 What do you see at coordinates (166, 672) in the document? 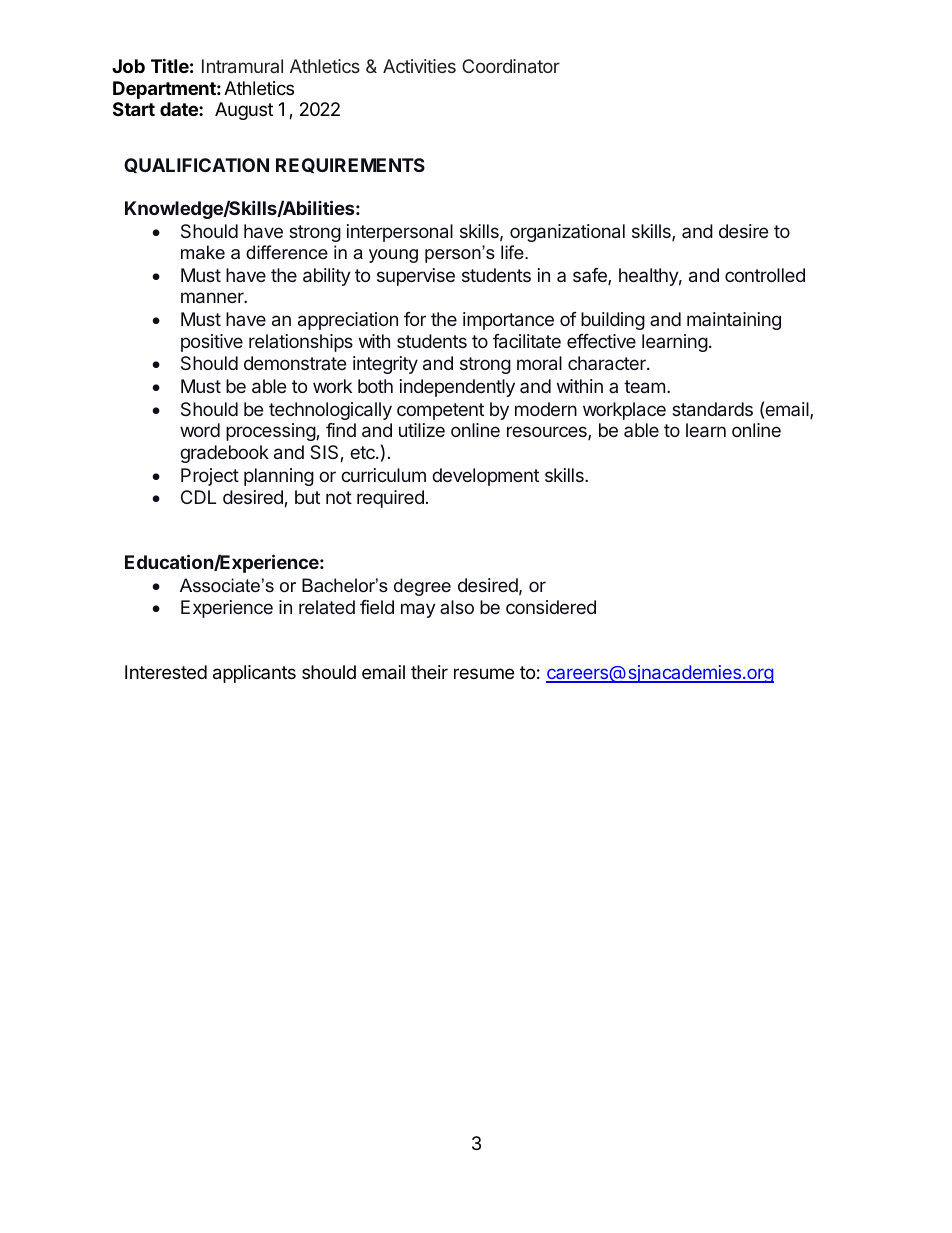
I see `Interested` at bounding box center [166, 672].
